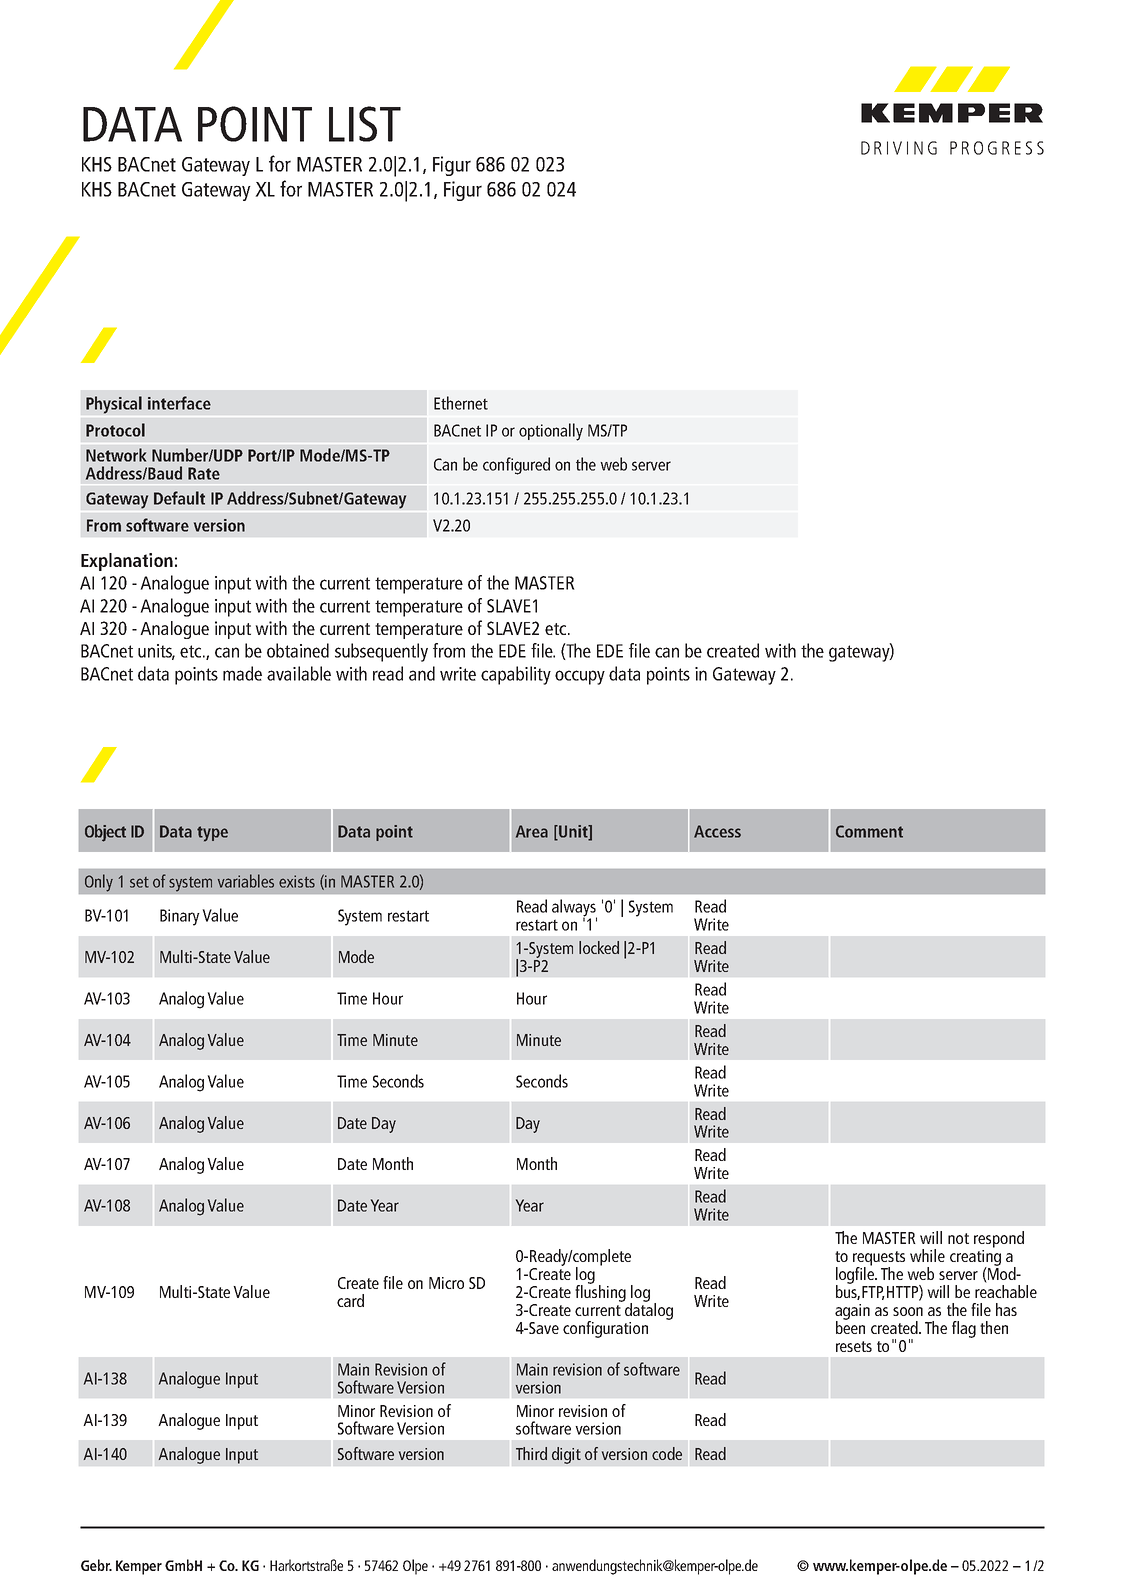 The image size is (1125, 1591). I want to click on Binary, so click(180, 917).
